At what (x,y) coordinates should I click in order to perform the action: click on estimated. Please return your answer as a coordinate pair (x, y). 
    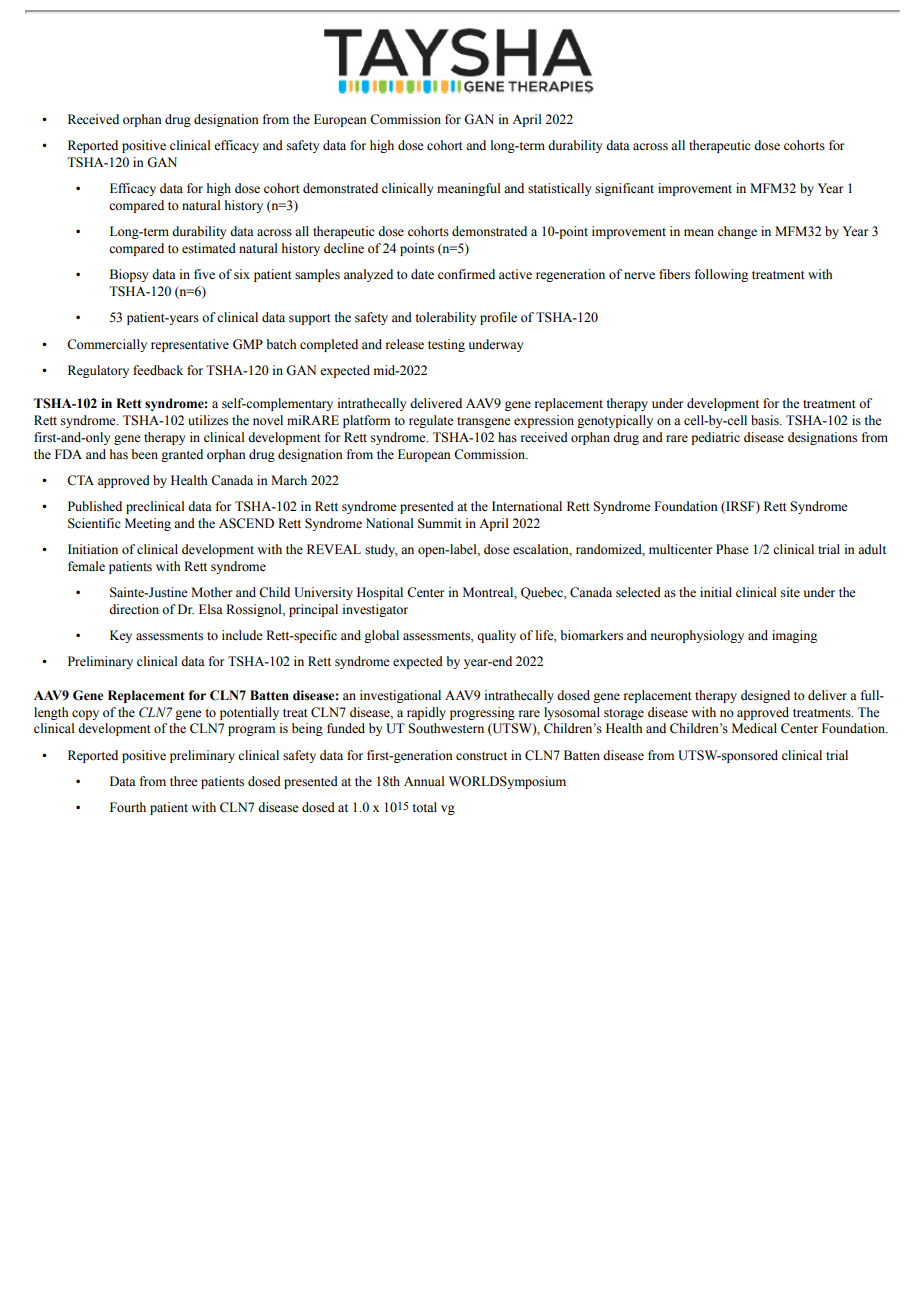
    Looking at the image, I should click on (209, 248).
